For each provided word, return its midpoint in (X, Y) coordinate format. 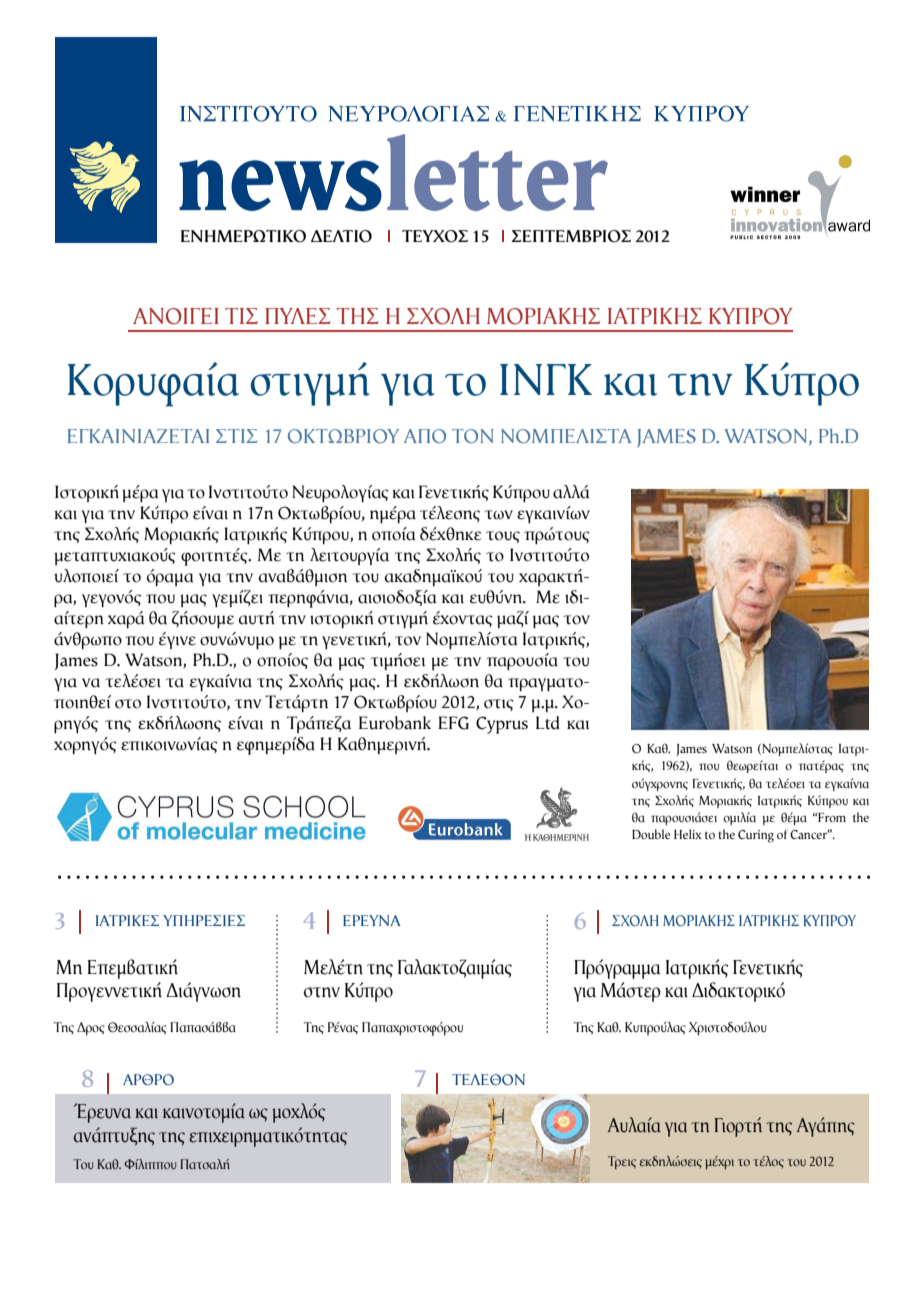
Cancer (810, 834)
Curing (756, 836)
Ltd (548, 723)
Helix (688, 834)
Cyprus (502, 725)
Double (651, 834)
